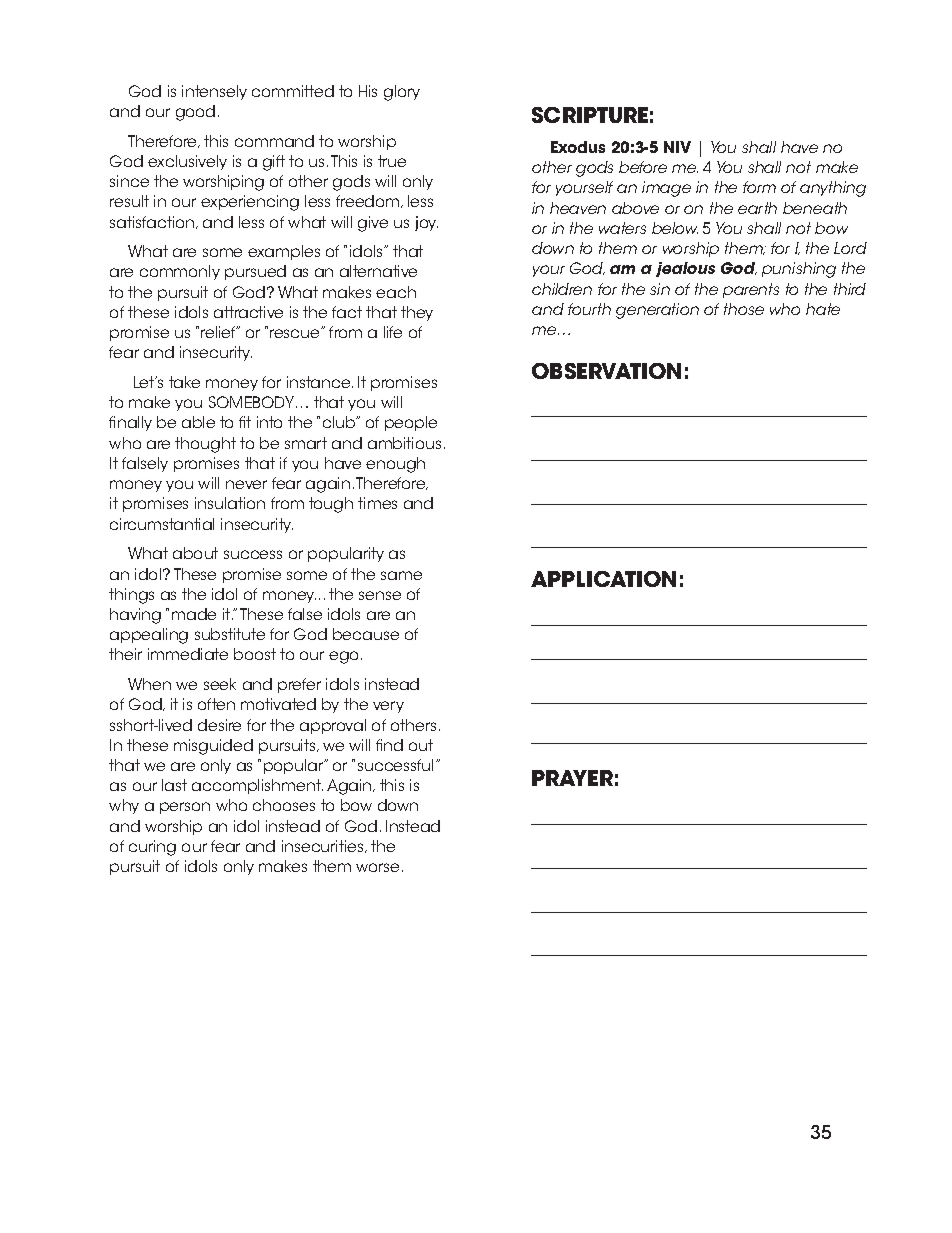 The width and height of the image is (952, 1233). I want to click on attractive, so click(248, 312).
